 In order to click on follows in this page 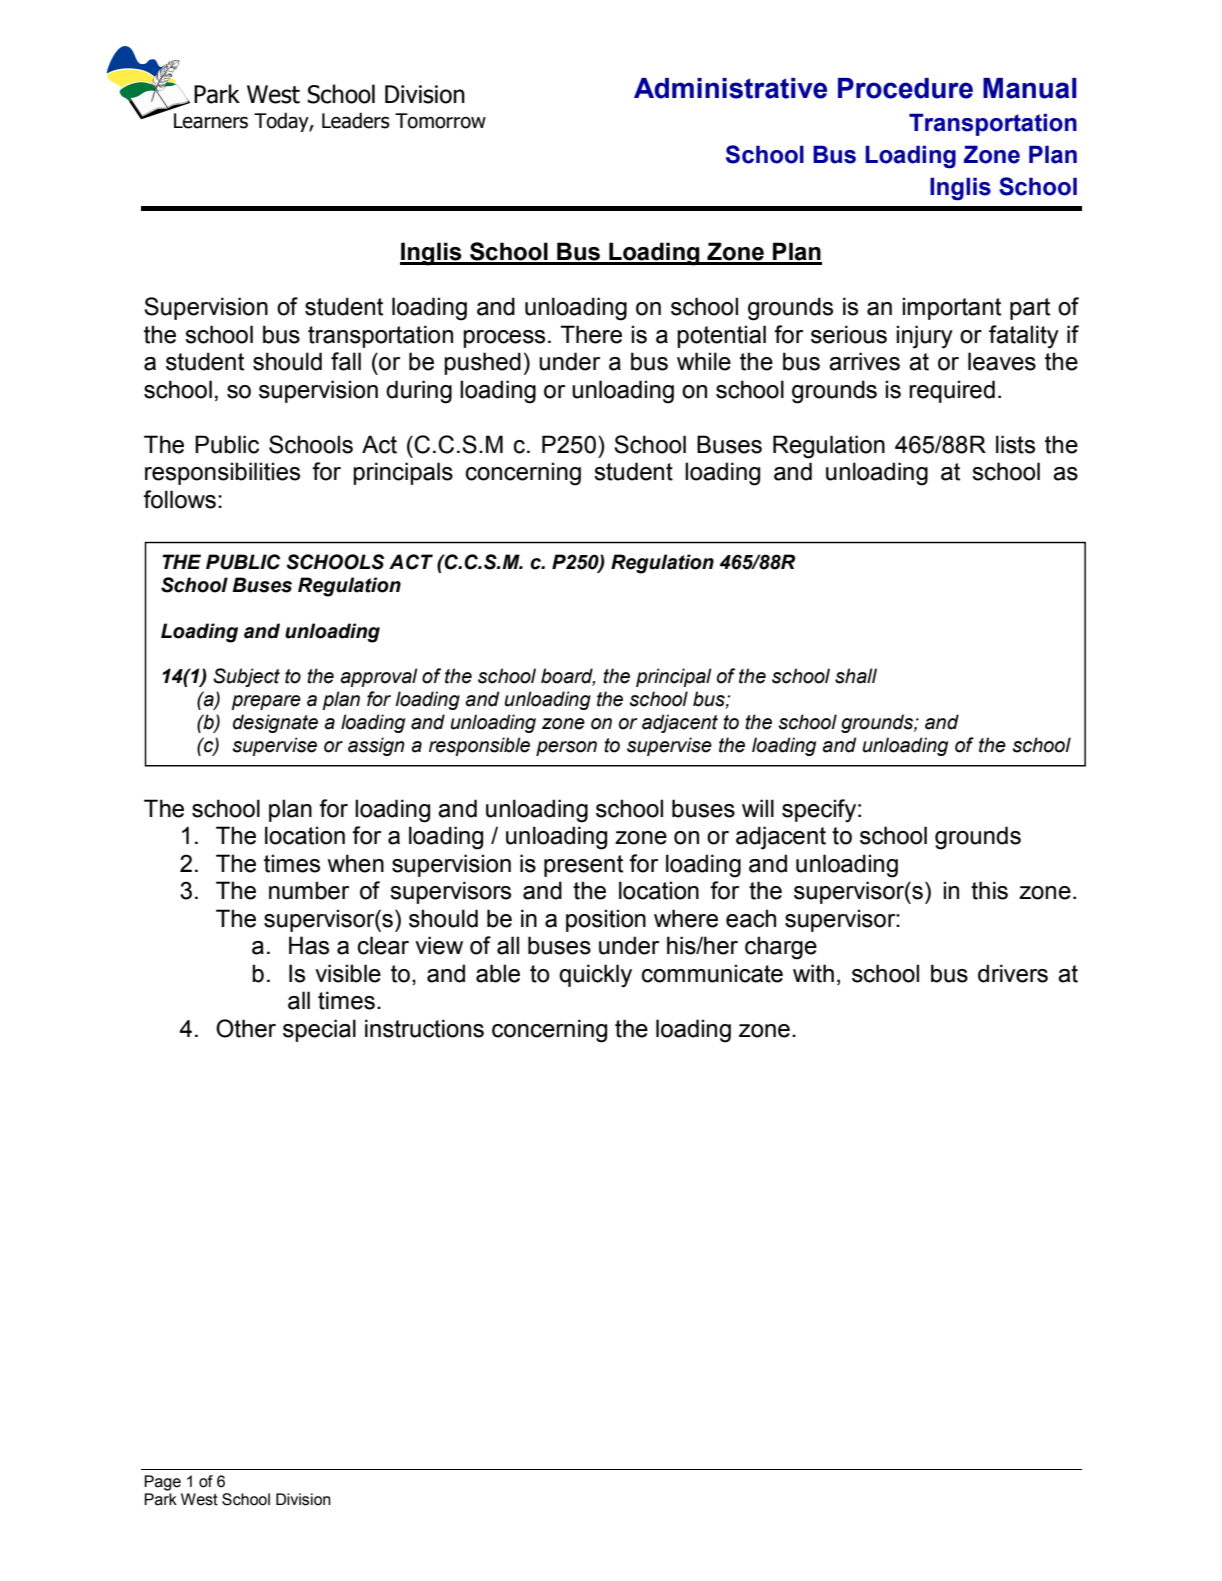, I will do `click(179, 499)`.
